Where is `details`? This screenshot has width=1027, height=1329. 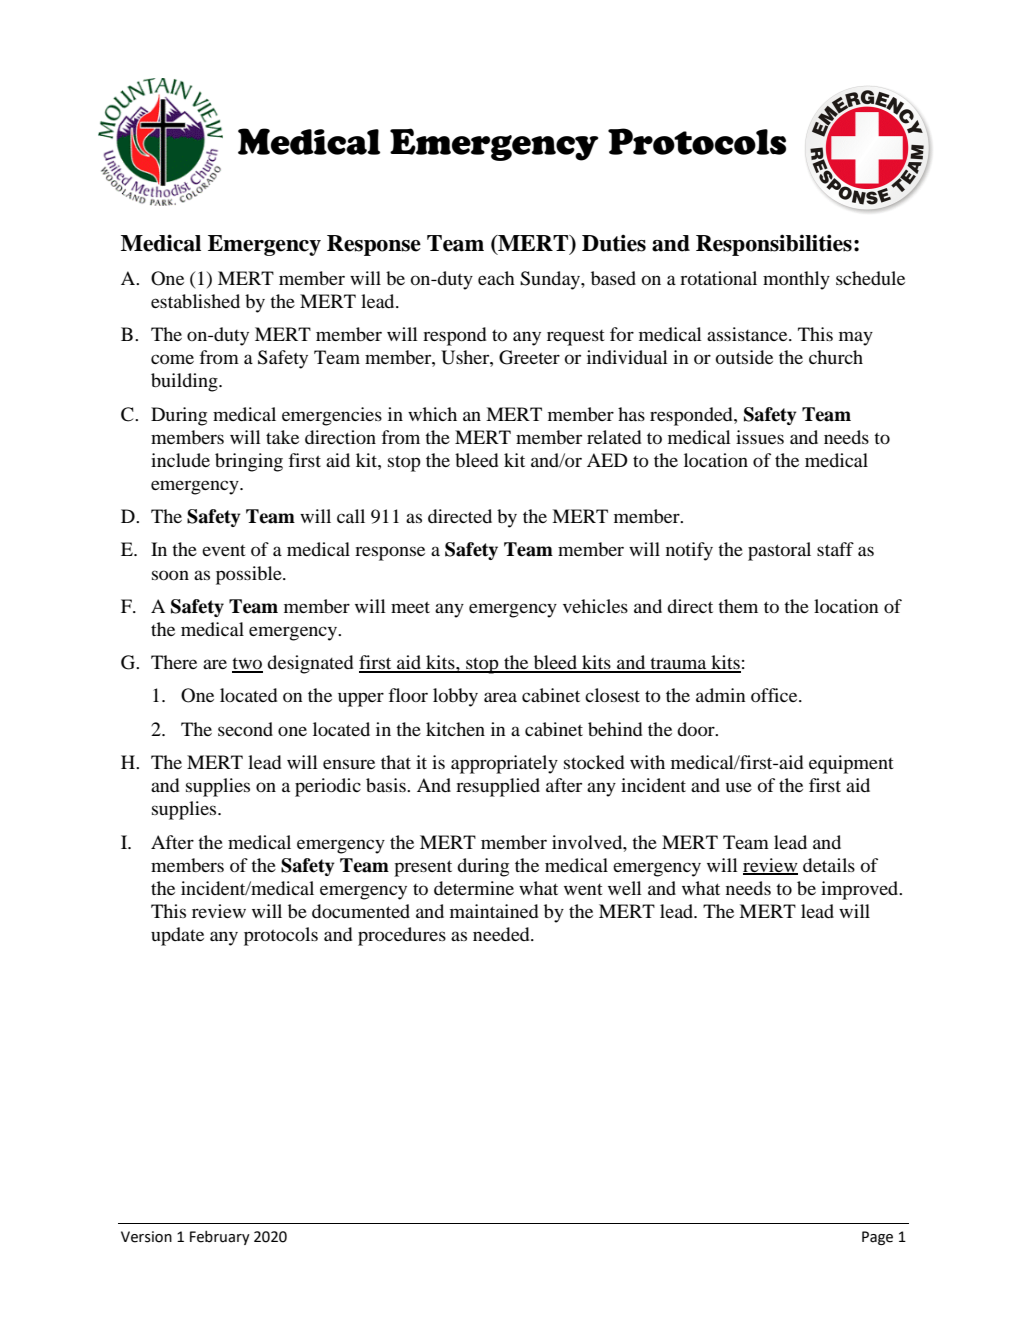 details is located at coordinates (829, 865).
